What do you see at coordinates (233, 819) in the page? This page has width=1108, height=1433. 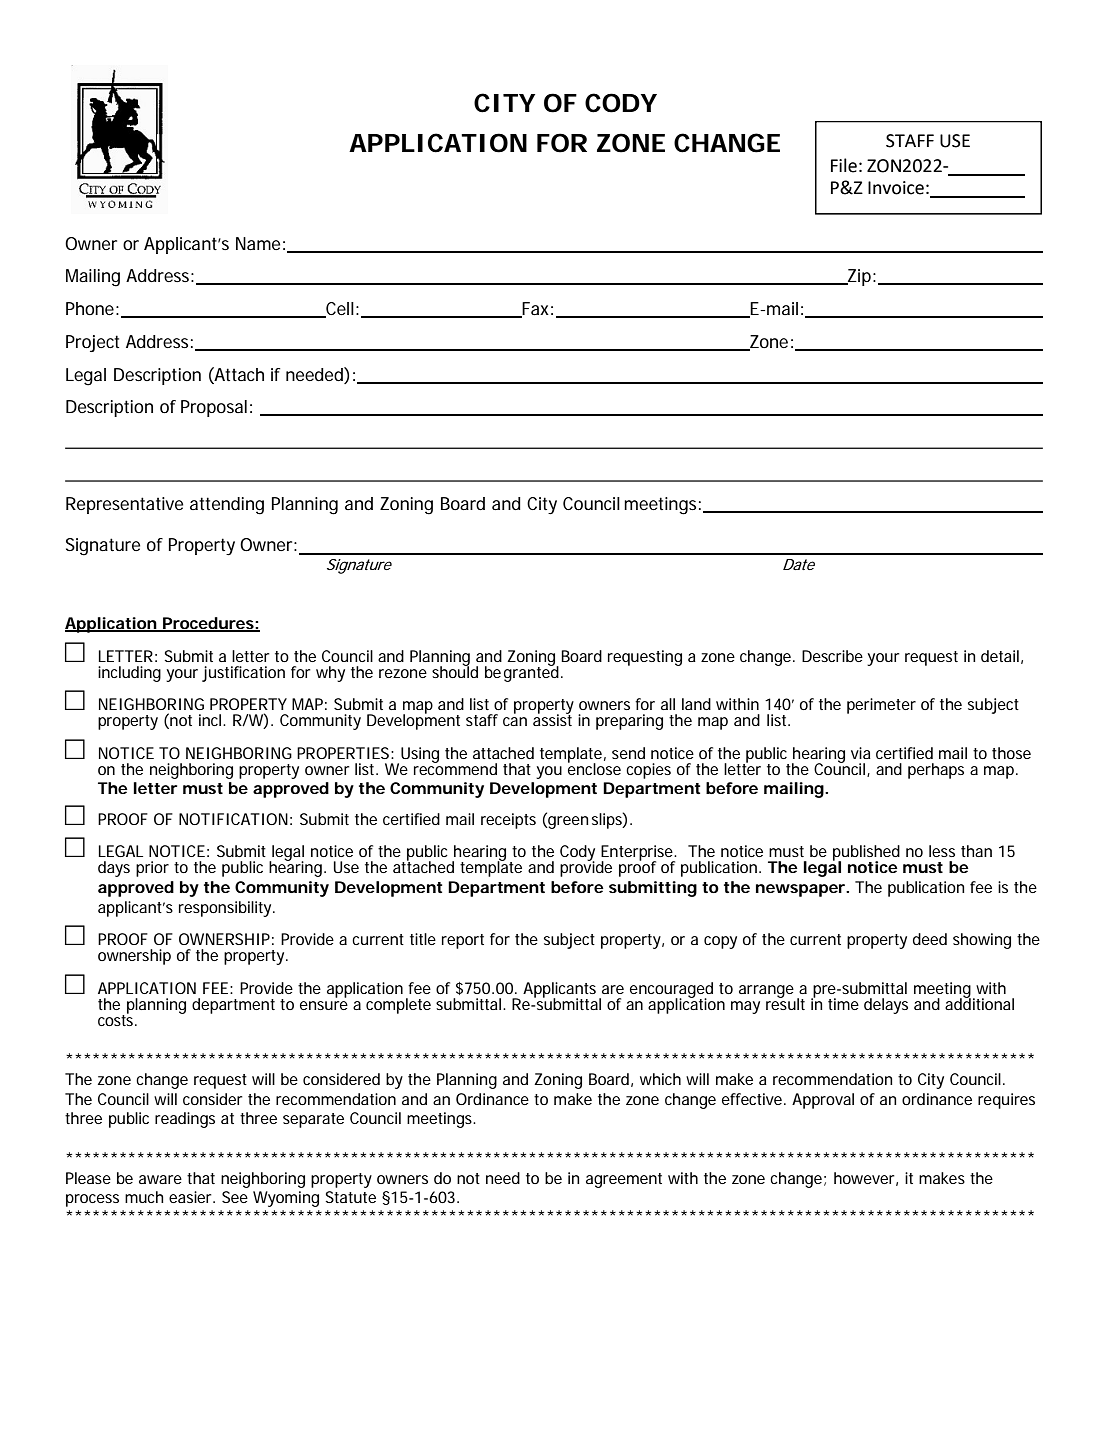 I see `NOTIFICATION` at bounding box center [233, 819].
